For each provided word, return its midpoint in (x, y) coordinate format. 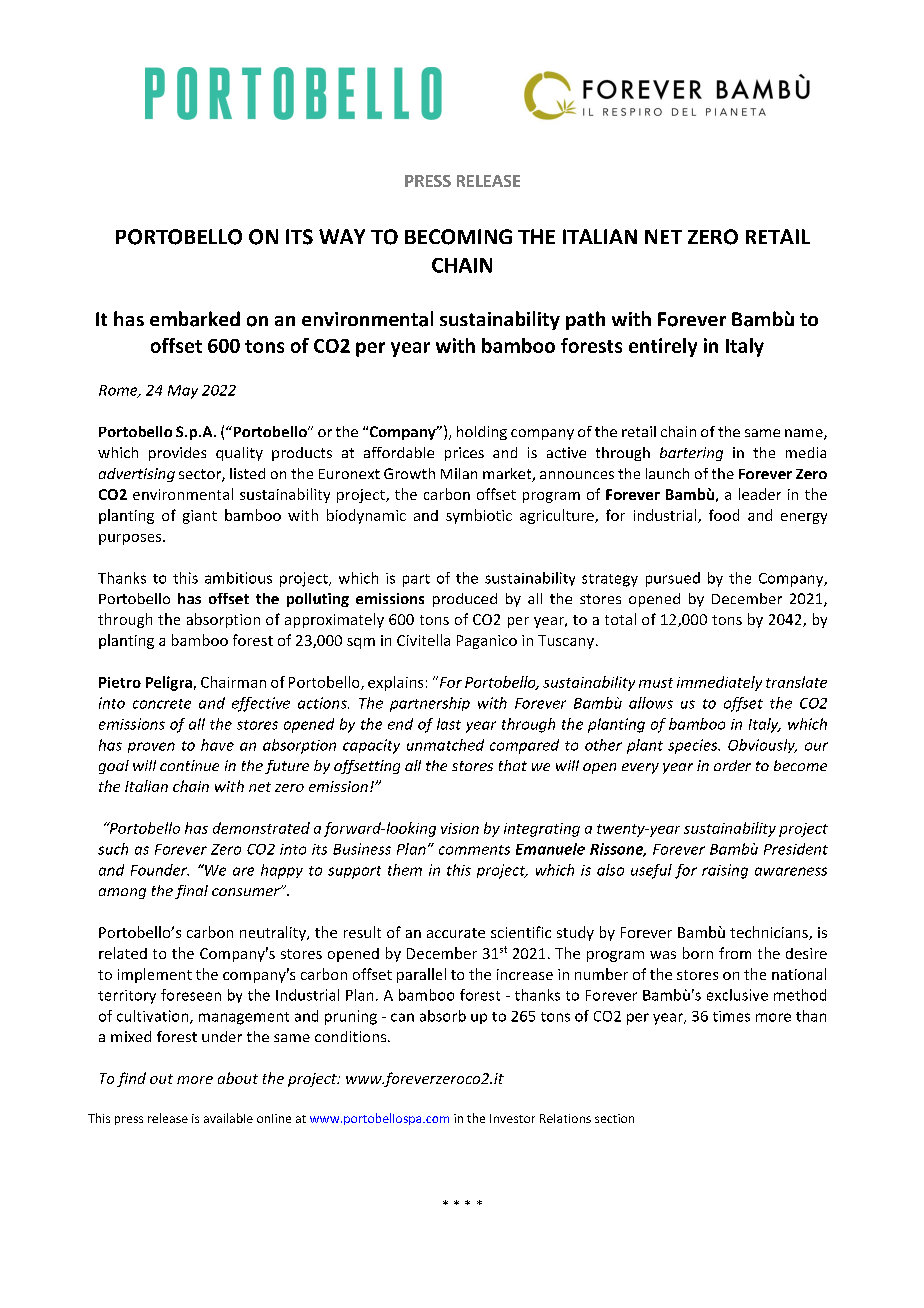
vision (460, 828)
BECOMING (458, 237)
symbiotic (479, 516)
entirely (663, 347)
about (238, 1078)
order (732, 765)
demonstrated (261, 828)
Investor (512, 1118)
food (724, 515)
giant (200, 517)
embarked (195, 319)
